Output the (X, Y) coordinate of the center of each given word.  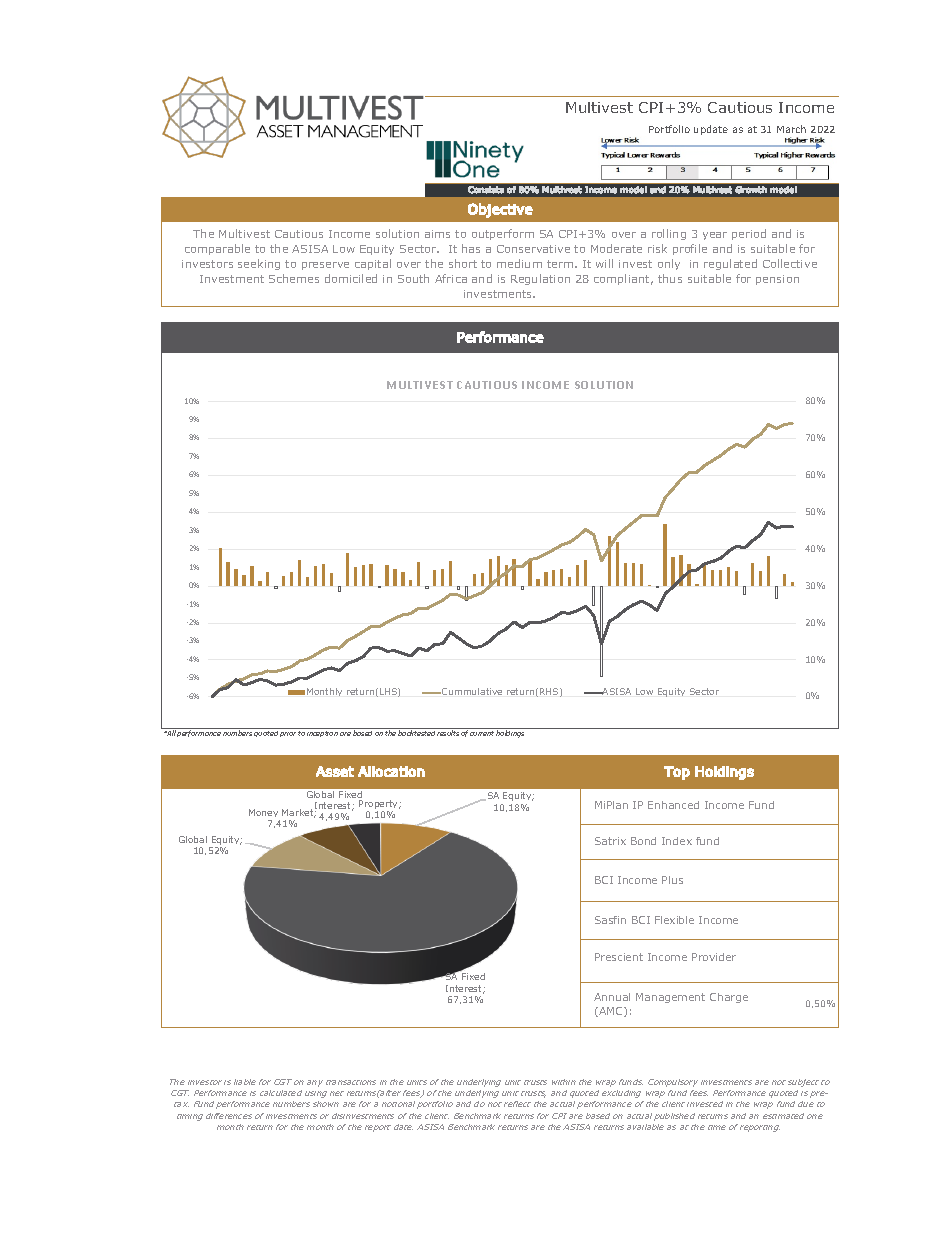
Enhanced (673, 805)
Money (264, 815)
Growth (751, 190)
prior (288, 734)
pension (777, 280)
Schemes (294, 278)
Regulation (540, 279)
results (448, 733)
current (482, 733)
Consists (486, 190)
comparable (217, 249)
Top (677, 773)
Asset (335, 771)
